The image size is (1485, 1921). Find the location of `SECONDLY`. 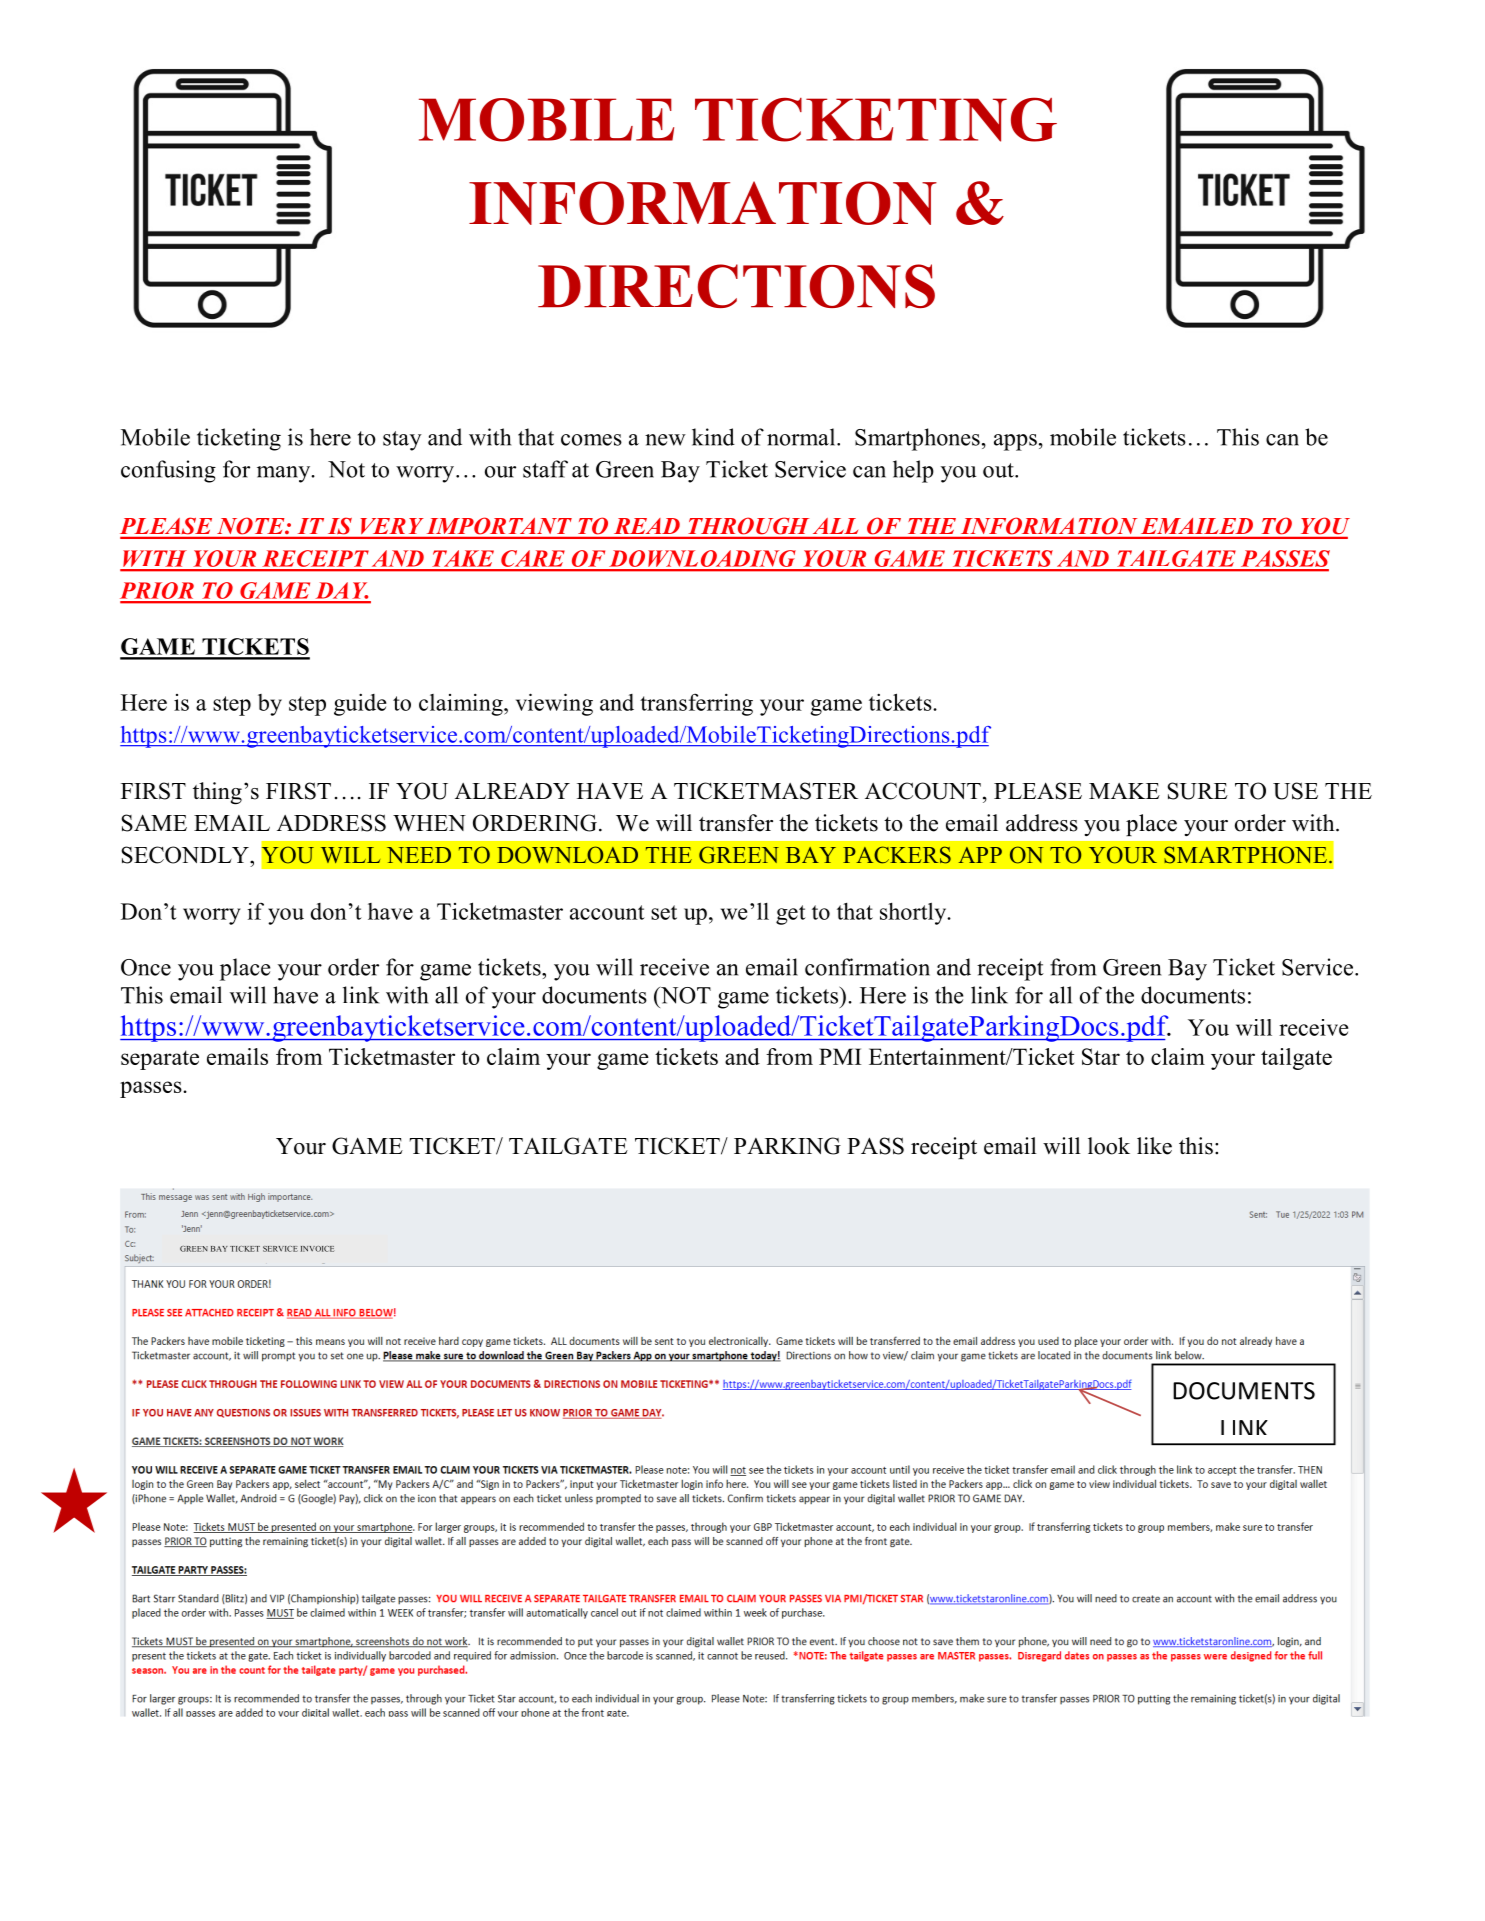

SECONDLY is located at coordinates (186, 855).
